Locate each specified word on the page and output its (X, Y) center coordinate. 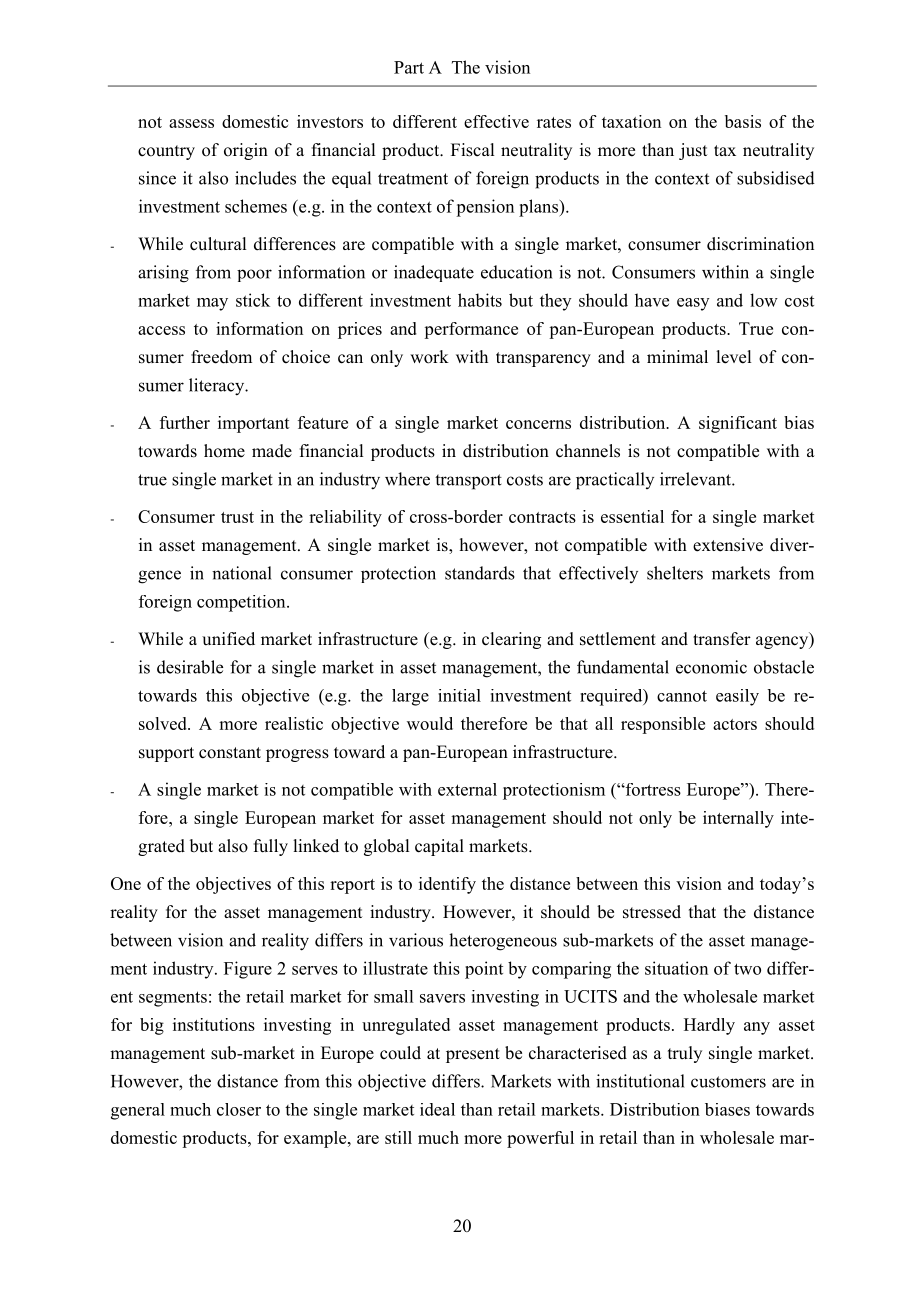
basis (743, 121)
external (467, 789)
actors (735, 724)
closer (239, 1109)
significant (738, 424)
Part (409, 67)
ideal (437, 1109)
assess (191, 123)
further (185, 422)
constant (230, 753)
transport (468, 482)
